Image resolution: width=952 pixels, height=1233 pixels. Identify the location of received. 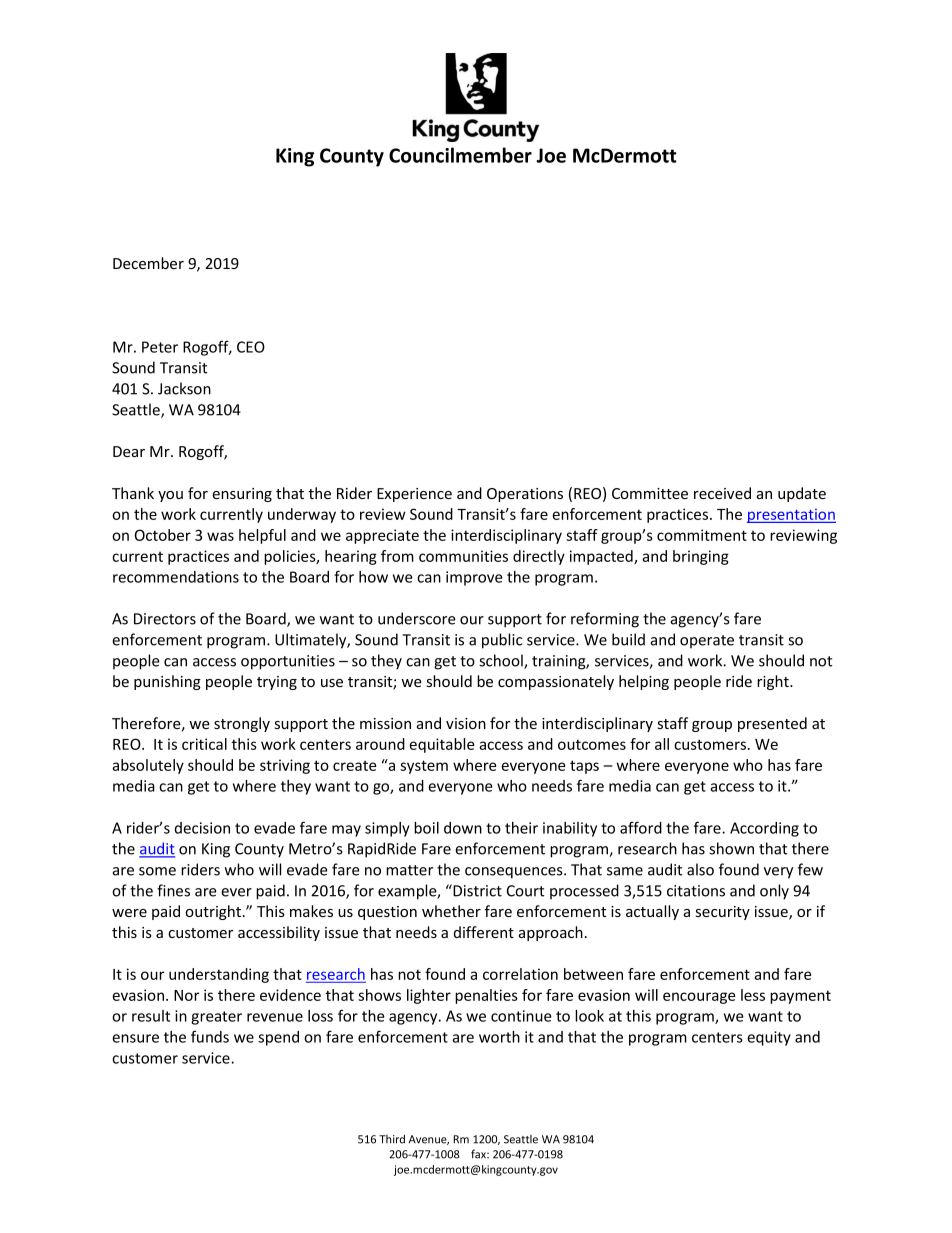
(722, 493).
